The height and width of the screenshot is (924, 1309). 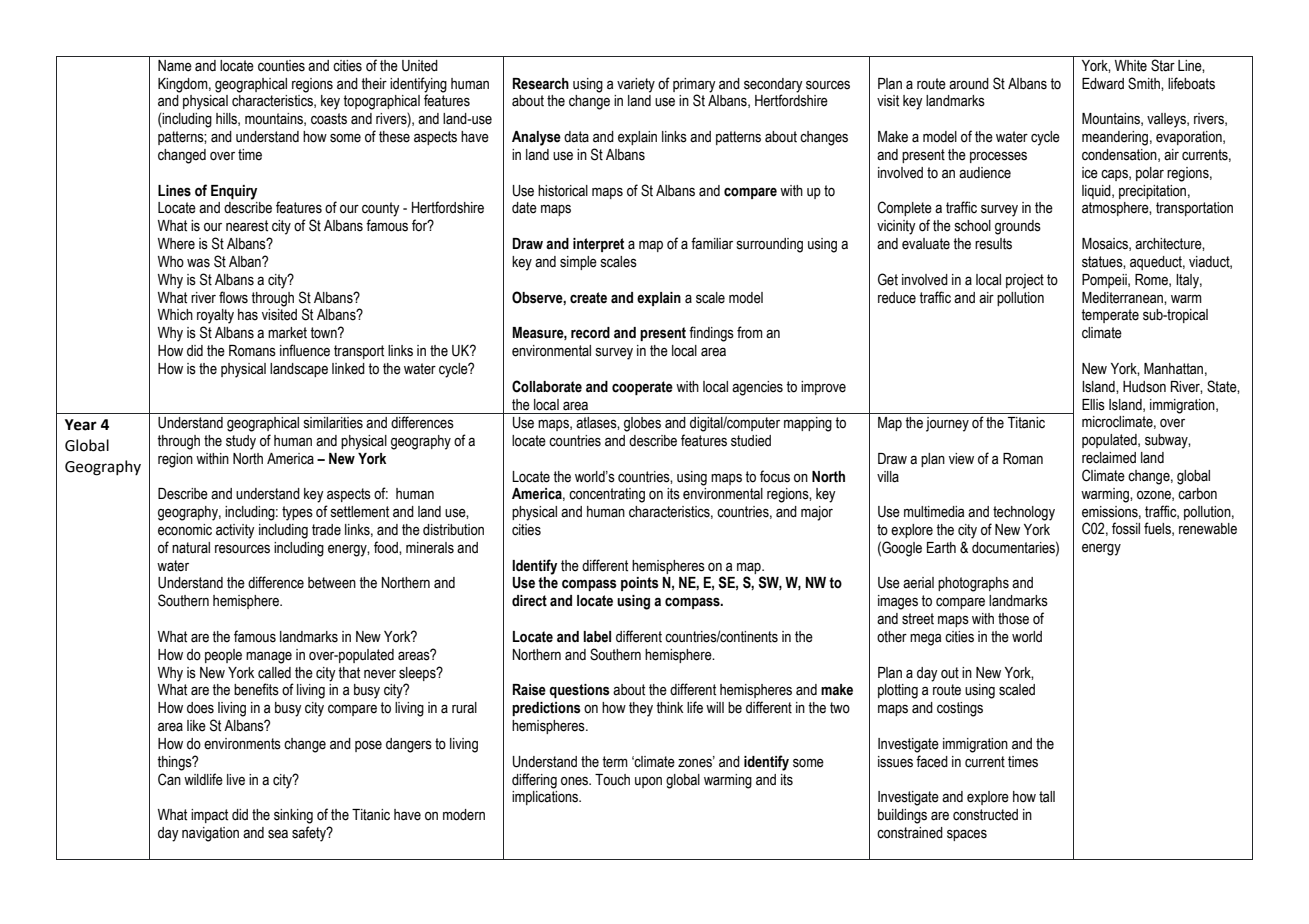 What do you see at coordinates (1103, 83) in the screenshot?
I see `Edward` at bounding box center [1103, 83].
